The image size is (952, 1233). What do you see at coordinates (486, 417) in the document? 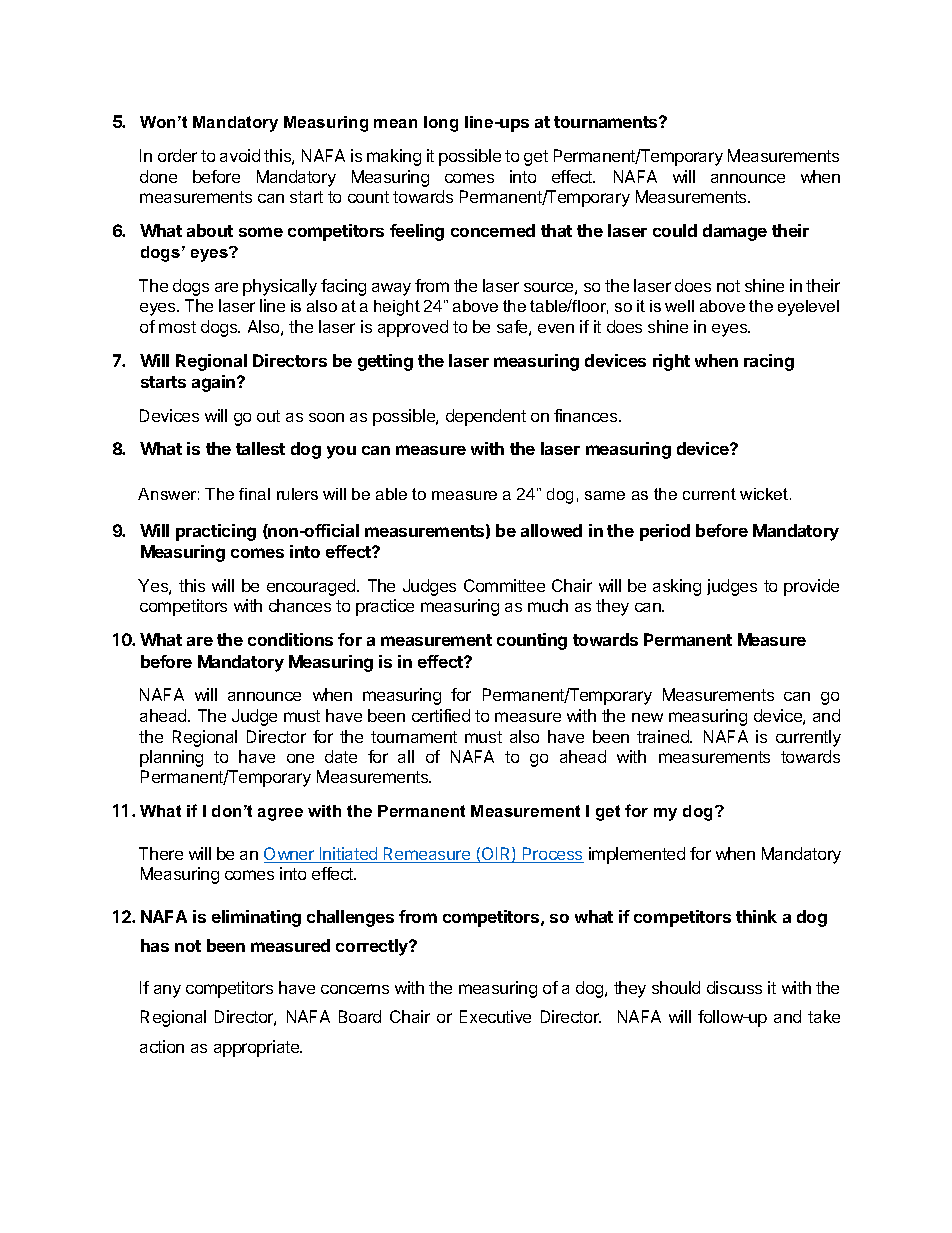
I see `dependent` at bounding box center [486, 417].
